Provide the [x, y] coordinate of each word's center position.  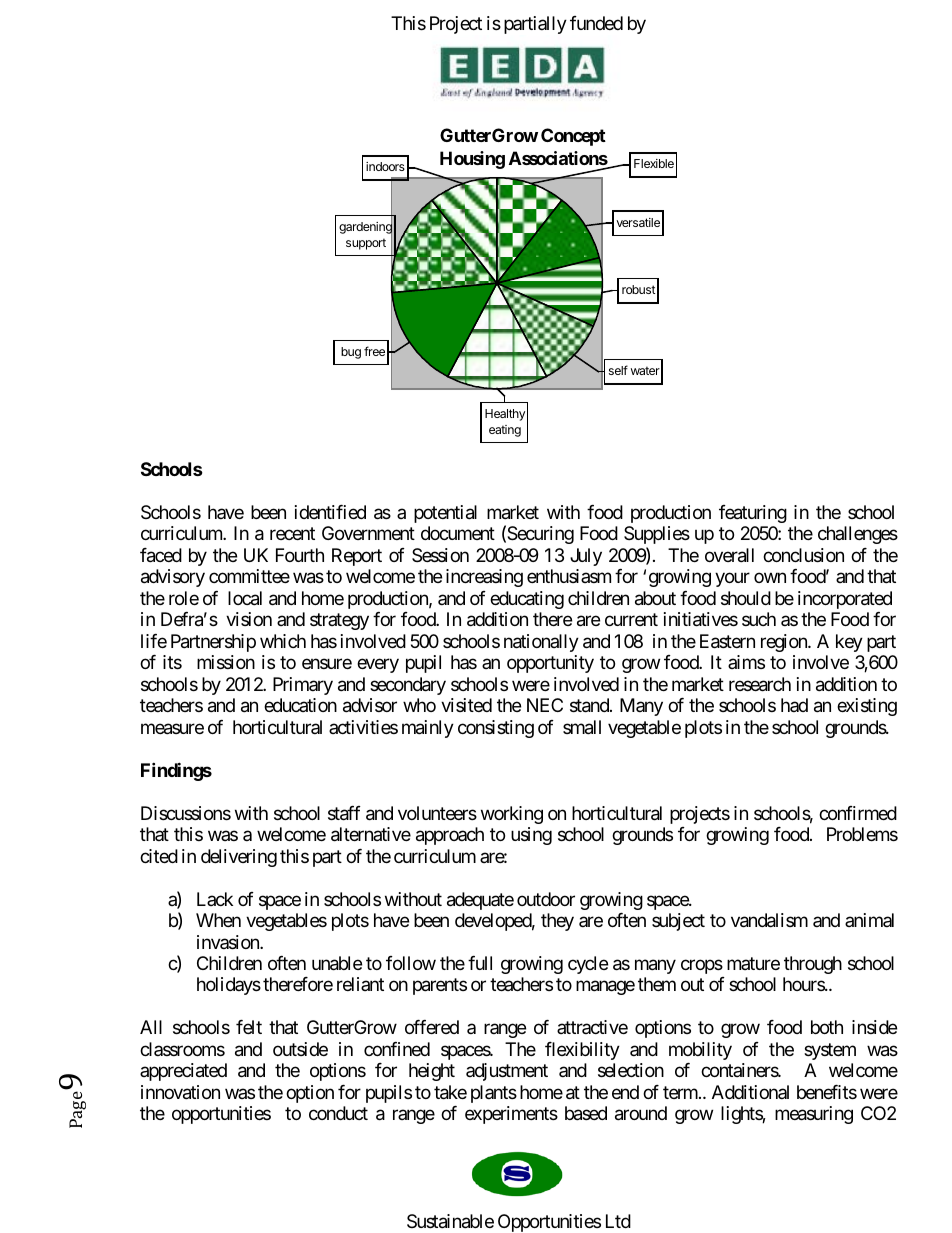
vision [249, 619]
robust [638, 289]
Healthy [505, 415]
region [785, 643]
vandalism [769, 920]
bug [351, 353]
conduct [338, 1113]
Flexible [654, 163]
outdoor [546, 899]
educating [527, 600]
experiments [511, 1115]
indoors [385, 166]
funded [596, 23]
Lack [215, 899]
